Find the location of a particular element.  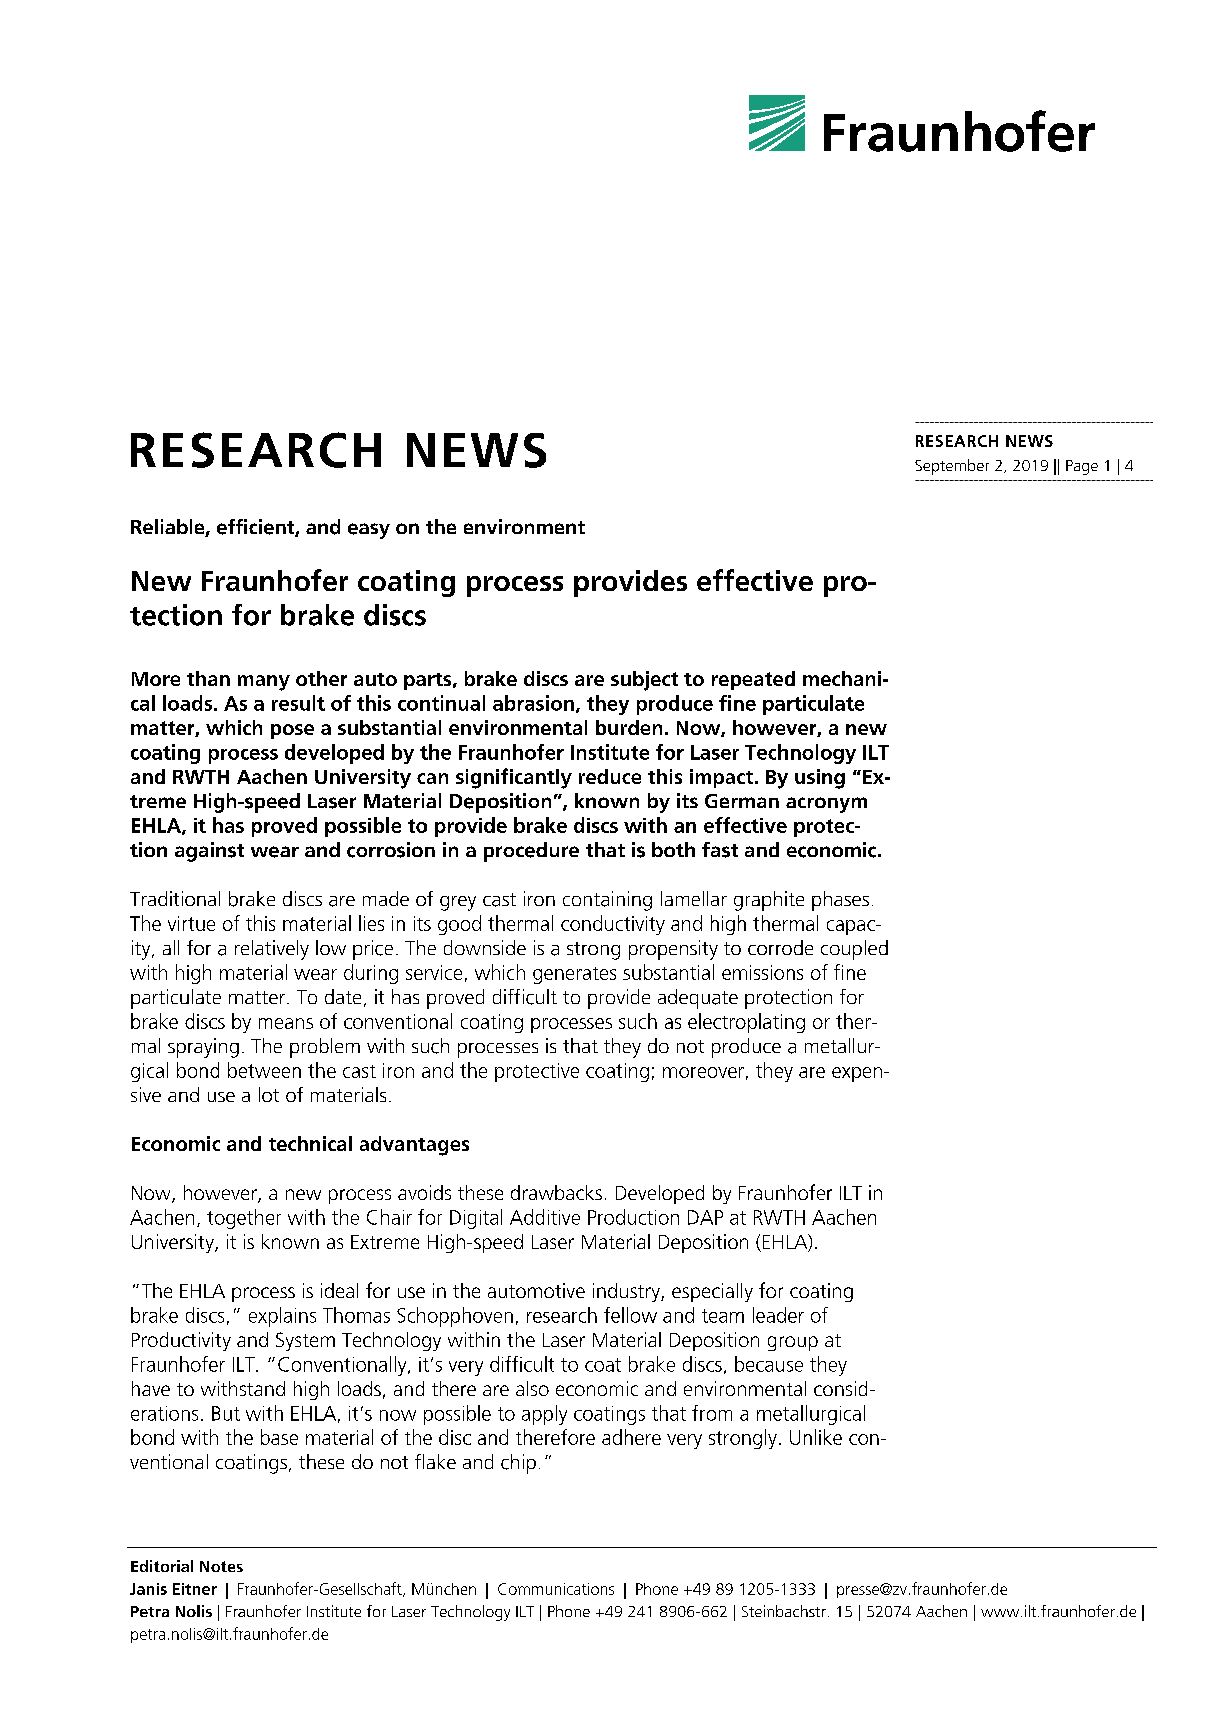

Notes is located at coordinates (221, 1566).
